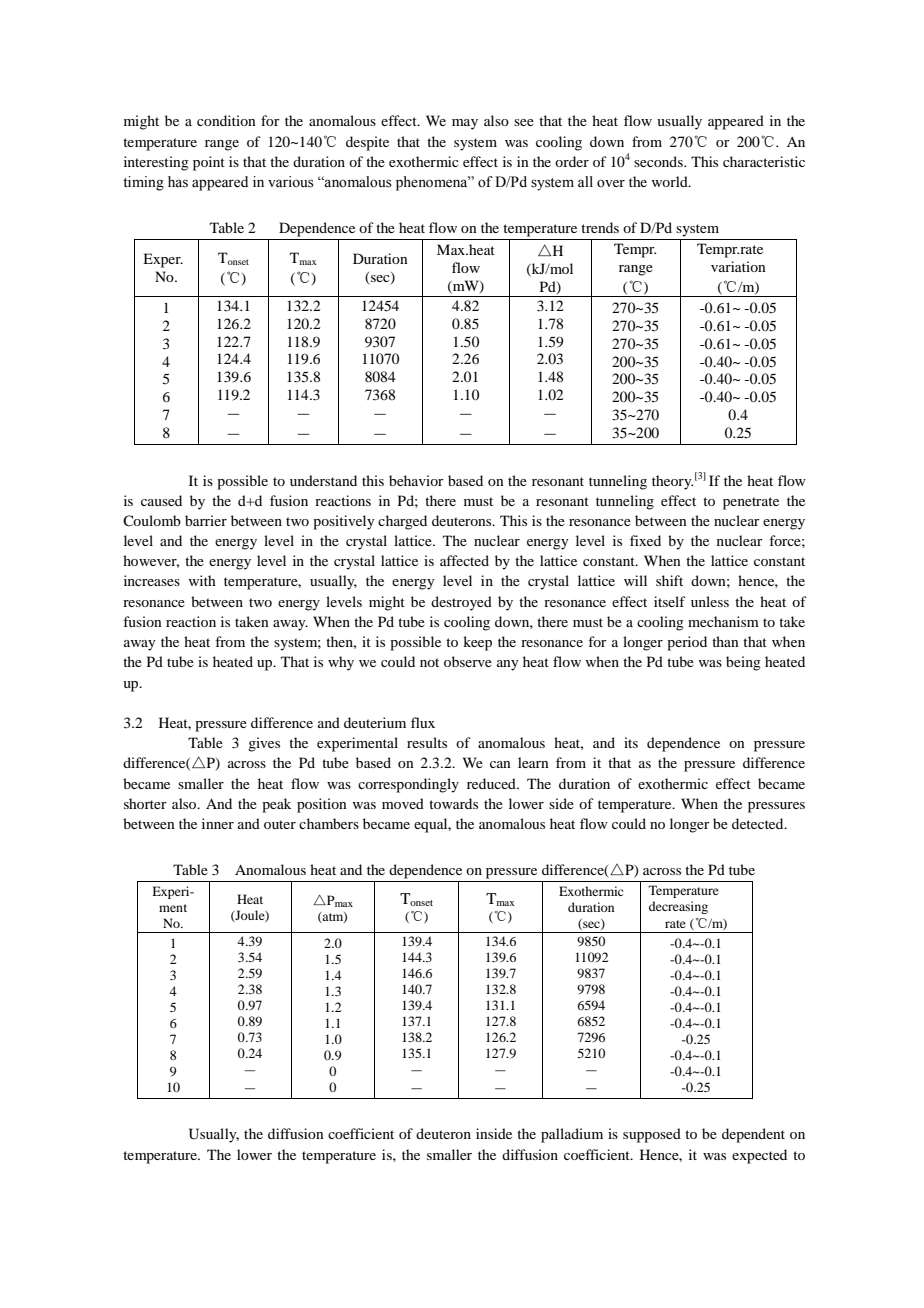 This screenshot has height=1308, width=924. I want to click on supposed, so click(652, 1135).
